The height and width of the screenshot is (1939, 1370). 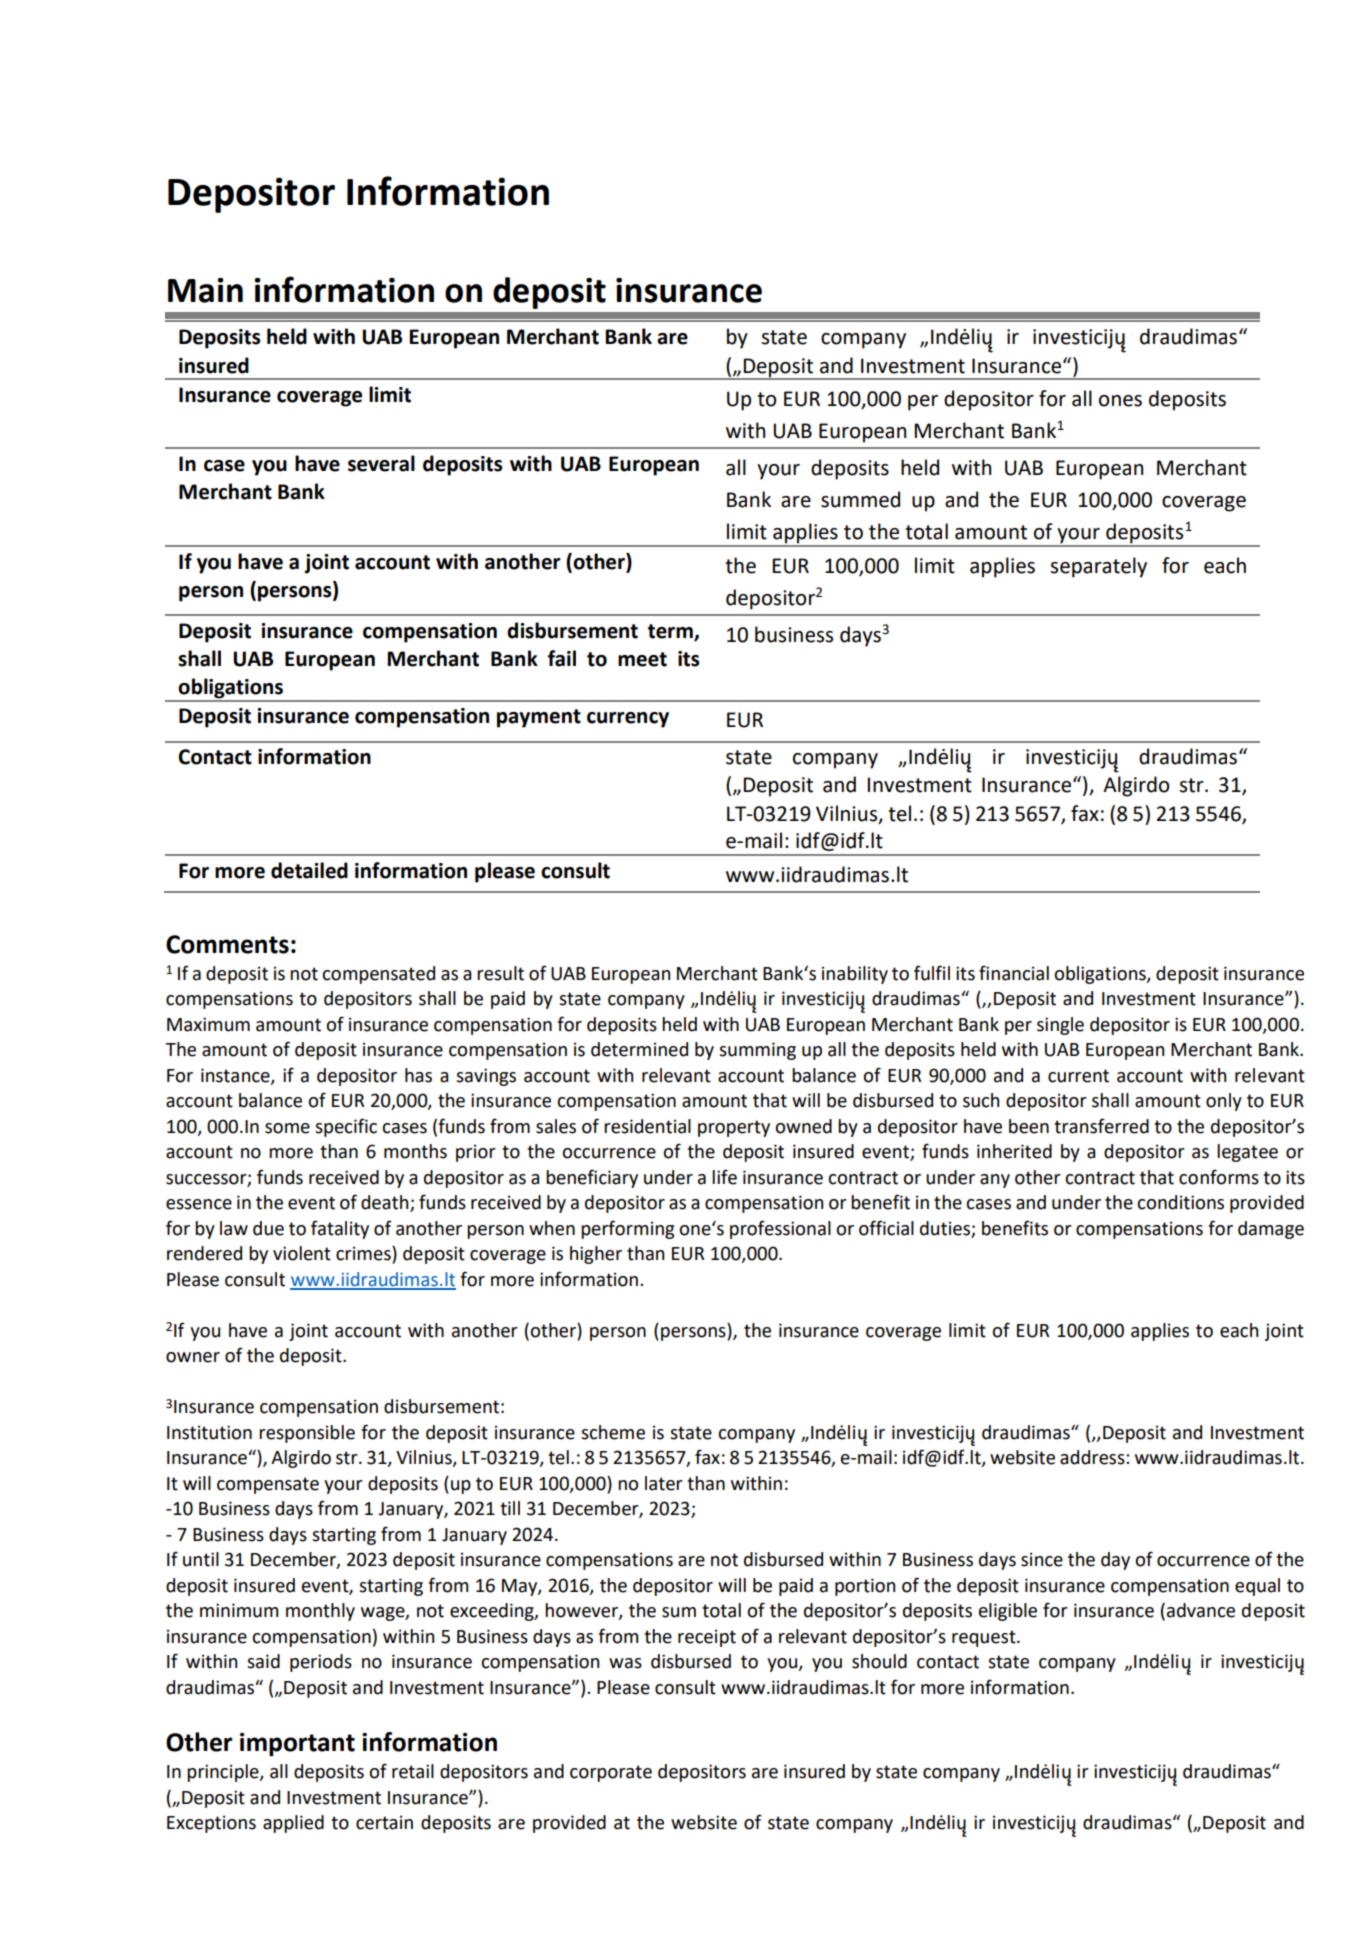 I want to click on summed, so click(x=860, y=499).
